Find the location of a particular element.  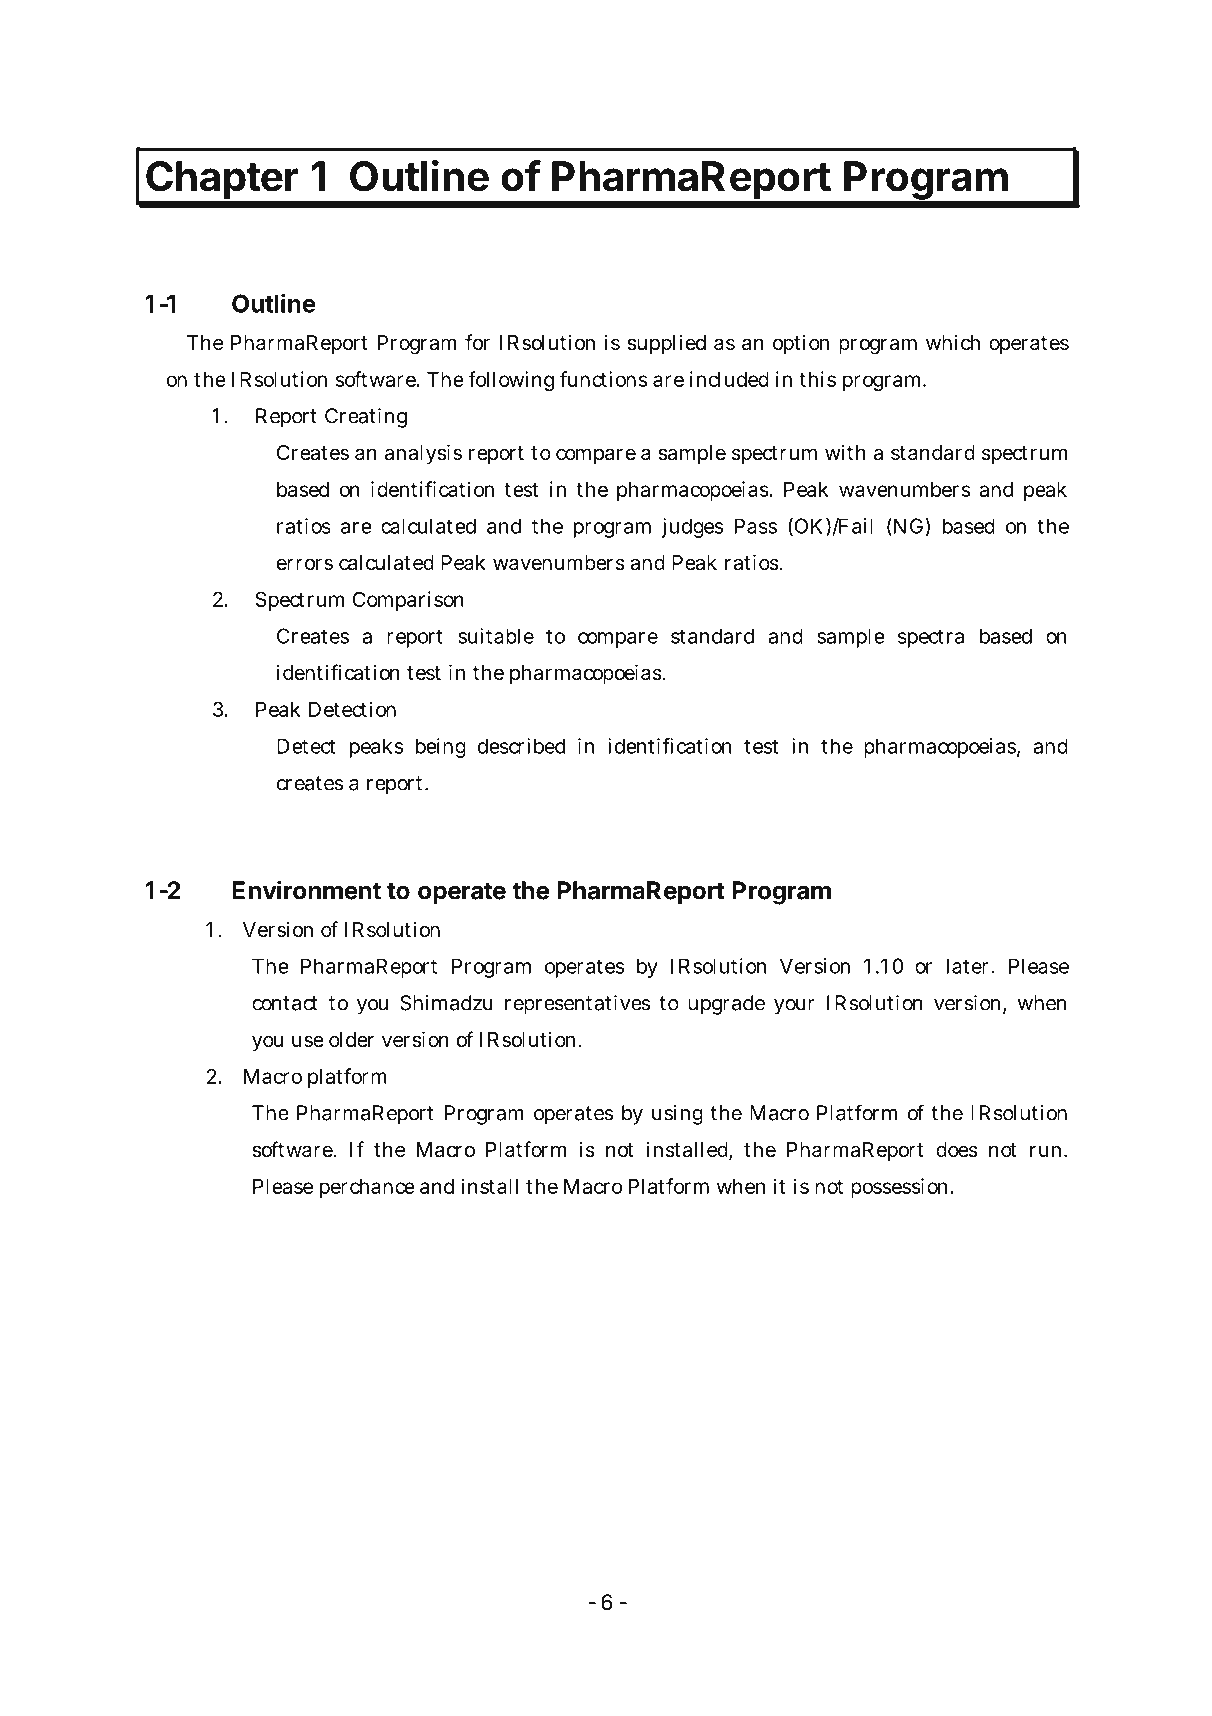

suitable is located at coordinates (496, 636).
